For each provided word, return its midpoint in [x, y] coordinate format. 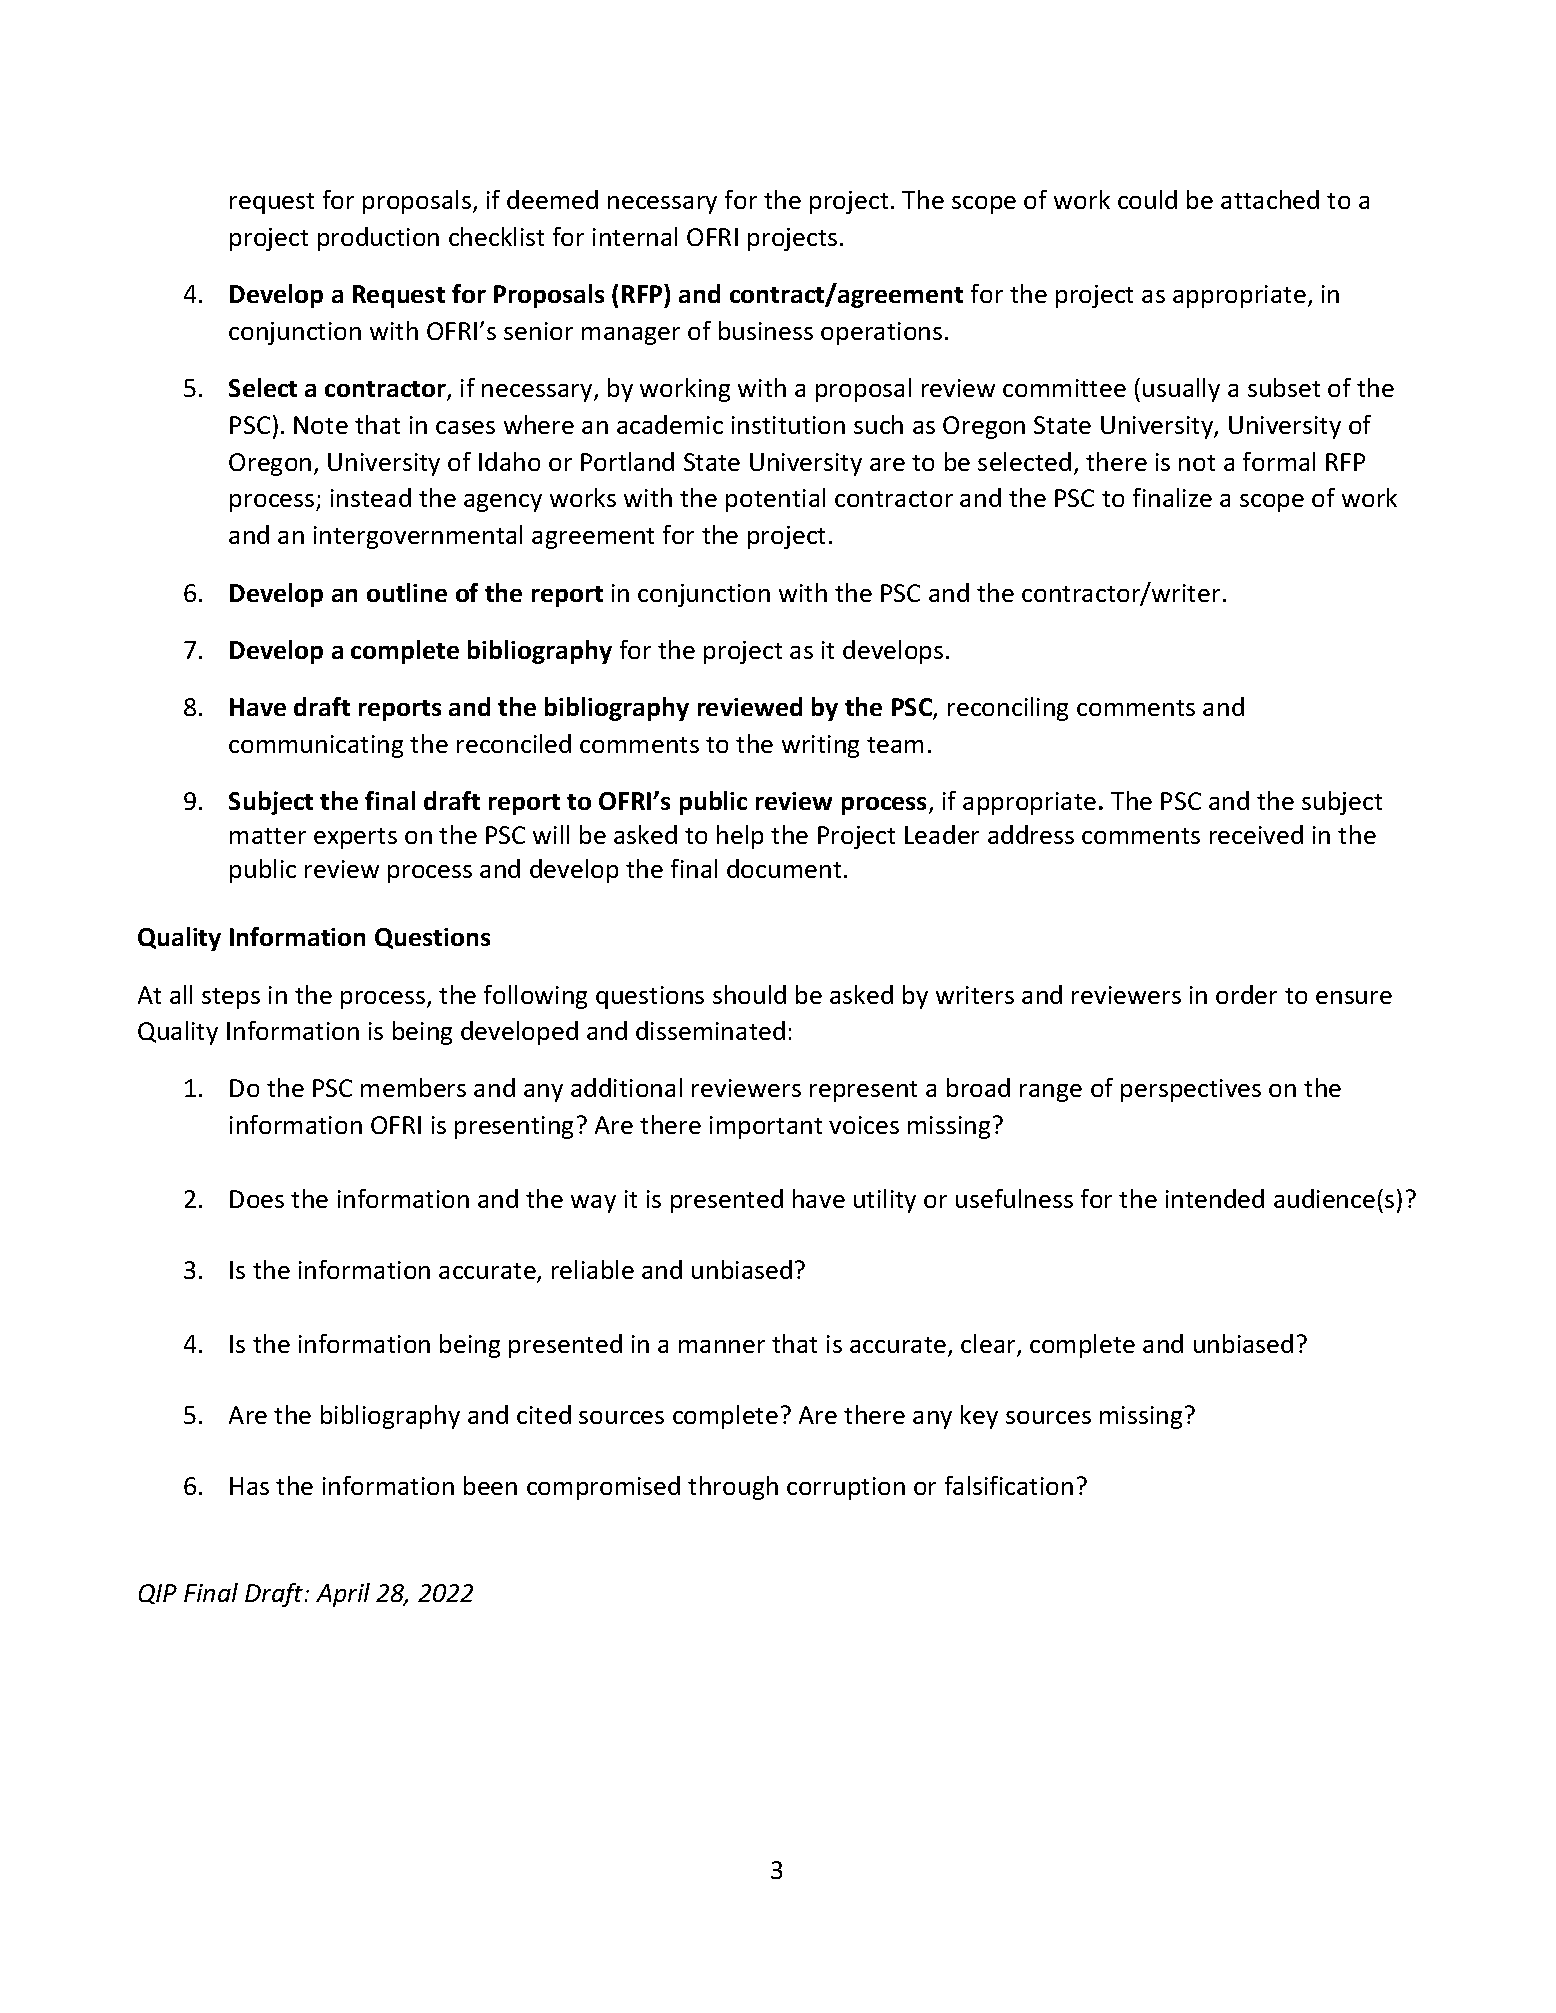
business [766, 330]
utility [885, 1201]
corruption [846, 1488]
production [378, 239]
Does [257, 1199]
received [1256, 834]
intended [1215, 1198]
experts [355, 838]
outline [407, 592]
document [784, 868]
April [343, 1595]
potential [775, 500]
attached [1270, 199]
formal [1279, 461]
